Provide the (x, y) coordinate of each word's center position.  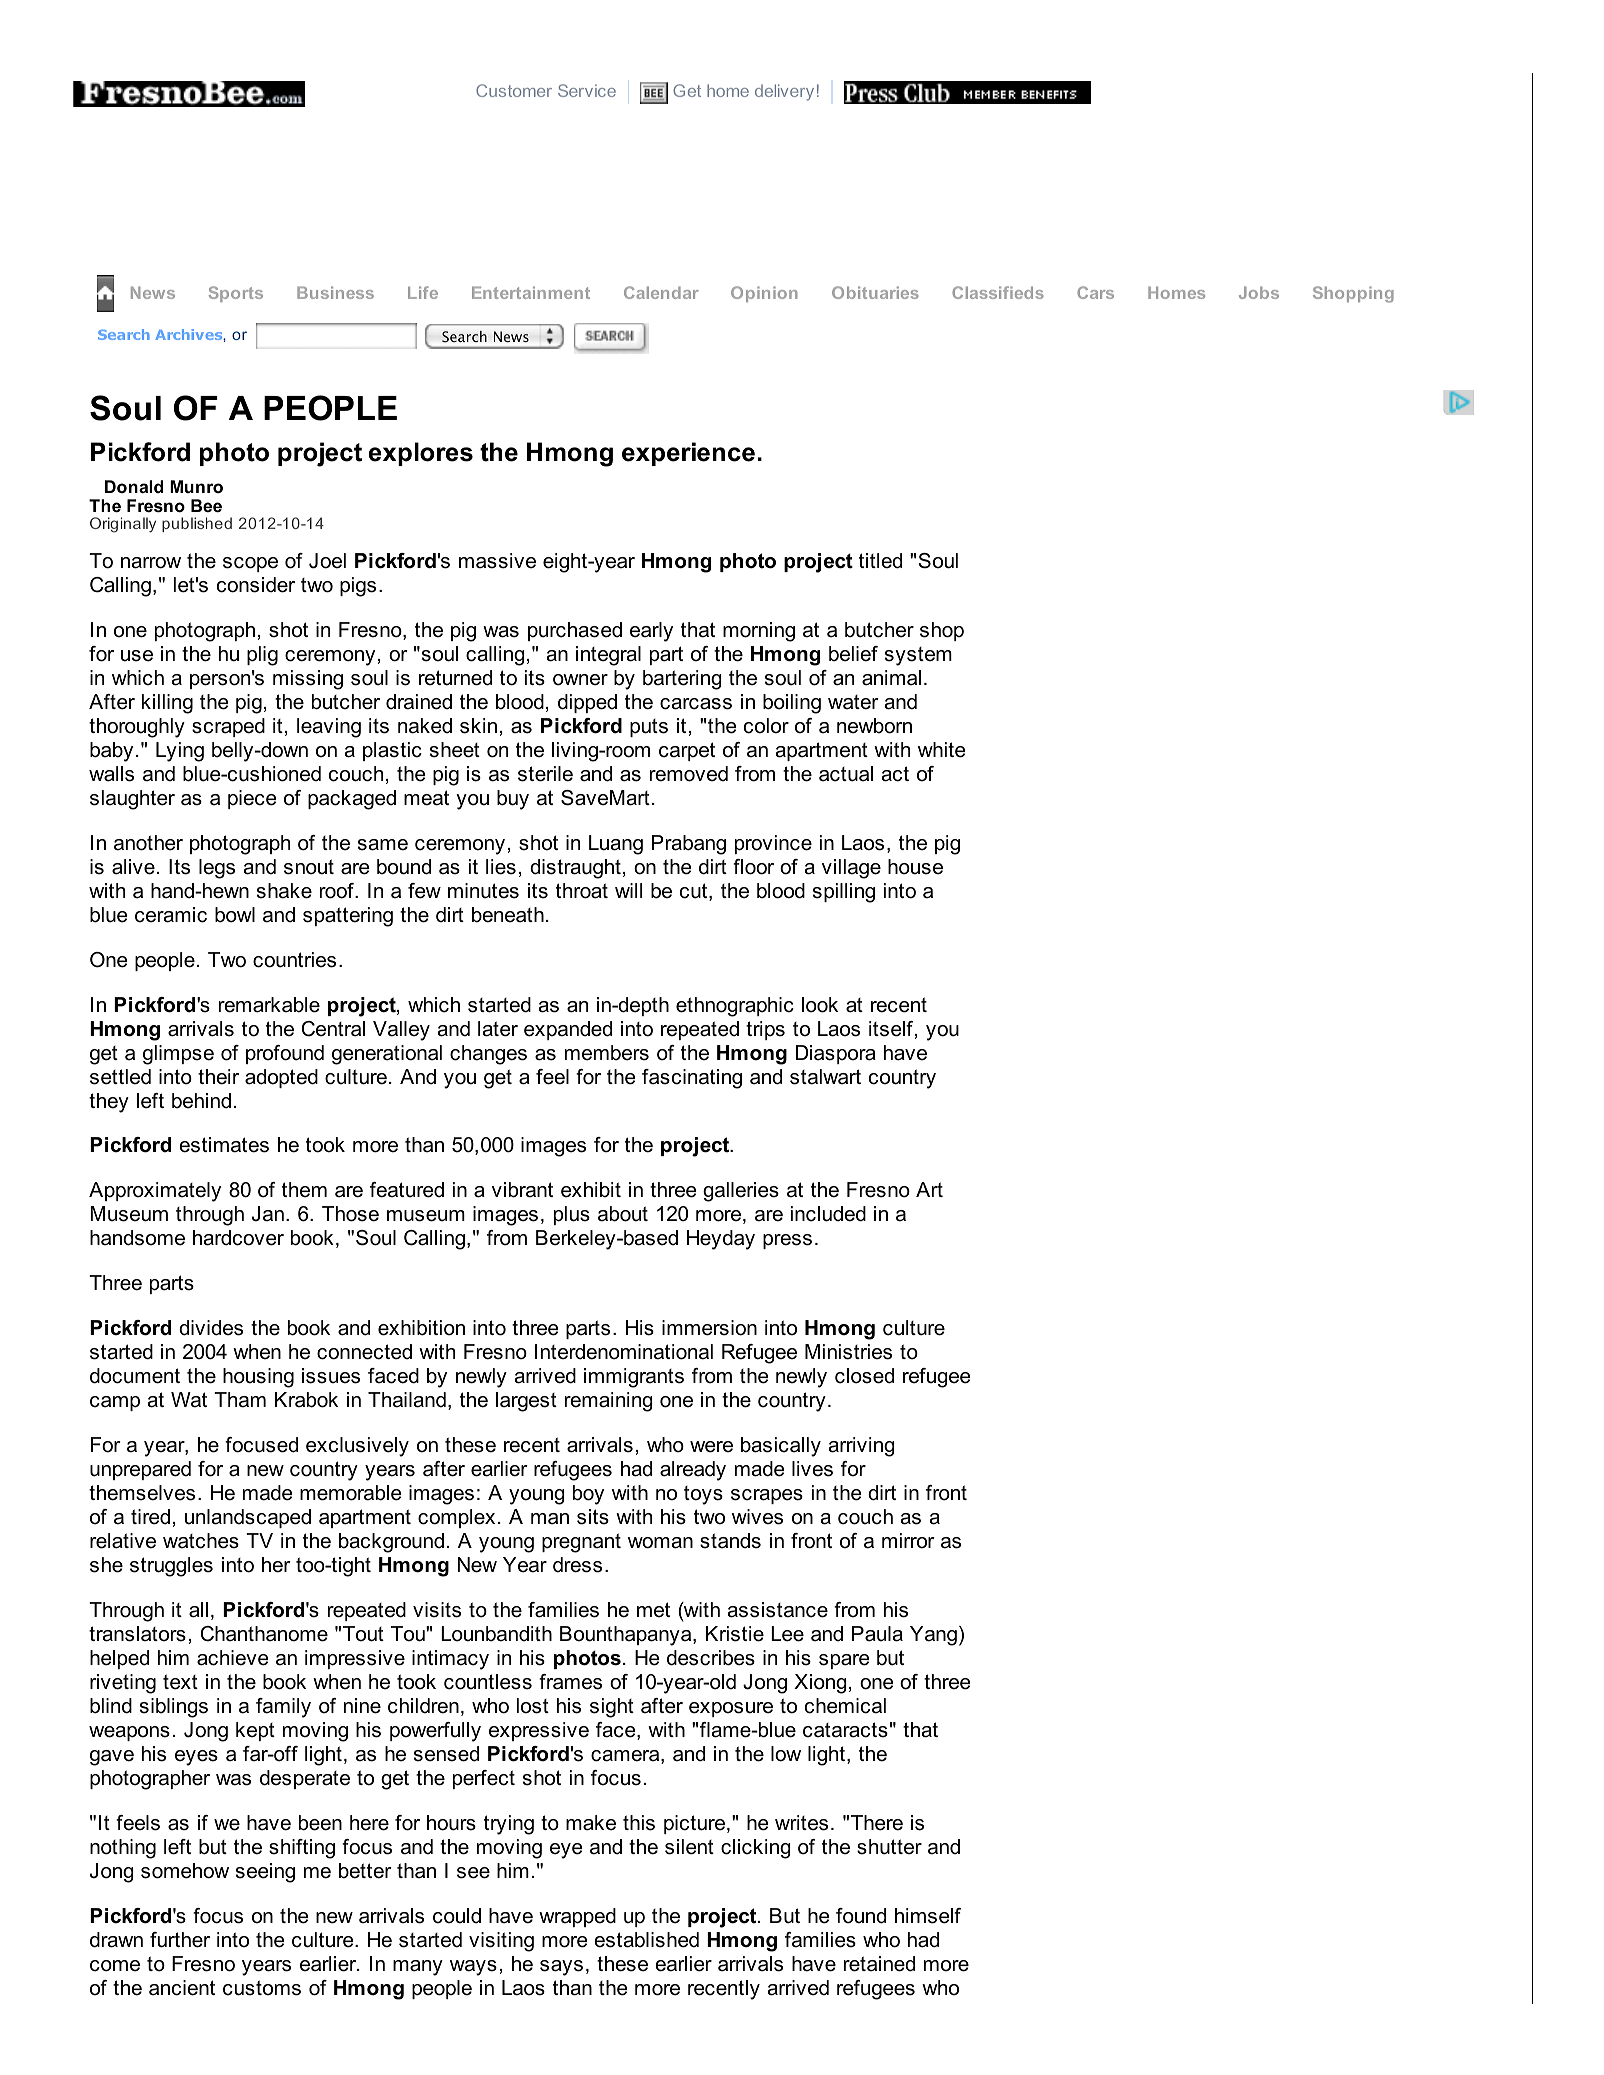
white (942, 750)
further (180, 1940)
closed (864, 1376)
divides (211, 1328)
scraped (228, 727)
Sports (236, 294)
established (646, 1940)
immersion (709, 1328)
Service (587, 90)
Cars (1095, 292)
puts (649, 728)
